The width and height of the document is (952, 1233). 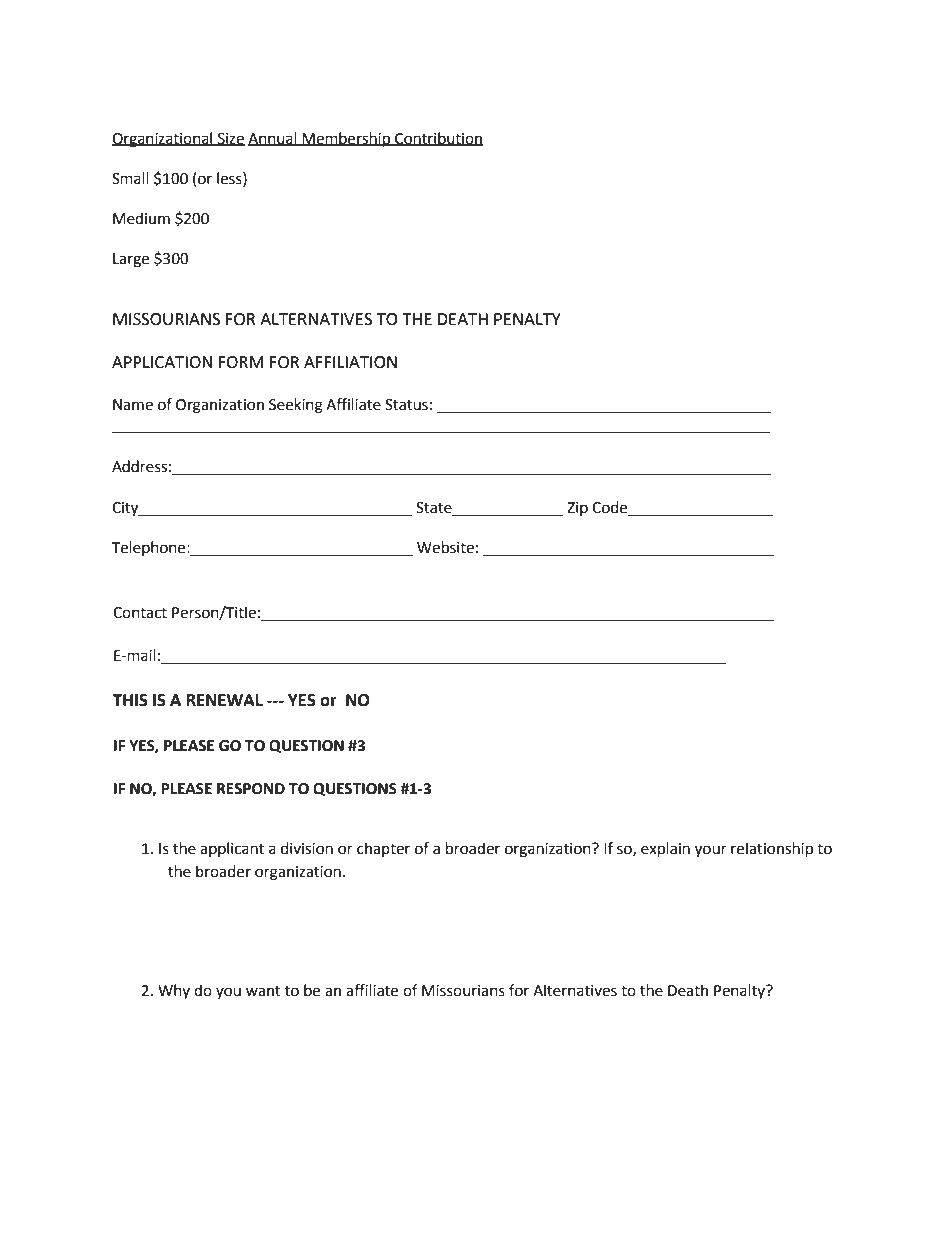 I want to click on your, so click(x=711, y=851).
